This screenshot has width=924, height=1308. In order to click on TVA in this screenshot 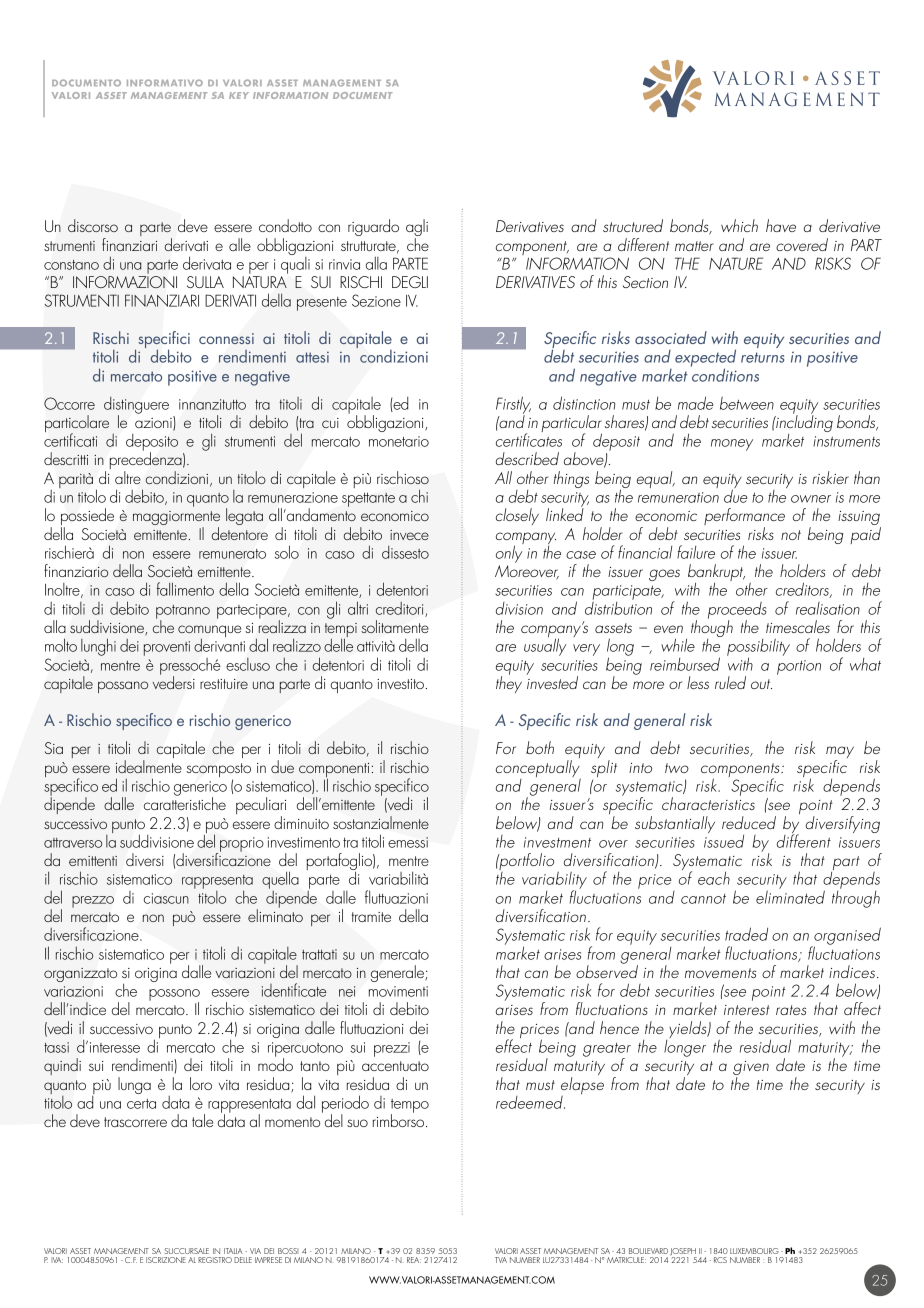, I will do `click(501, 1260)`.
